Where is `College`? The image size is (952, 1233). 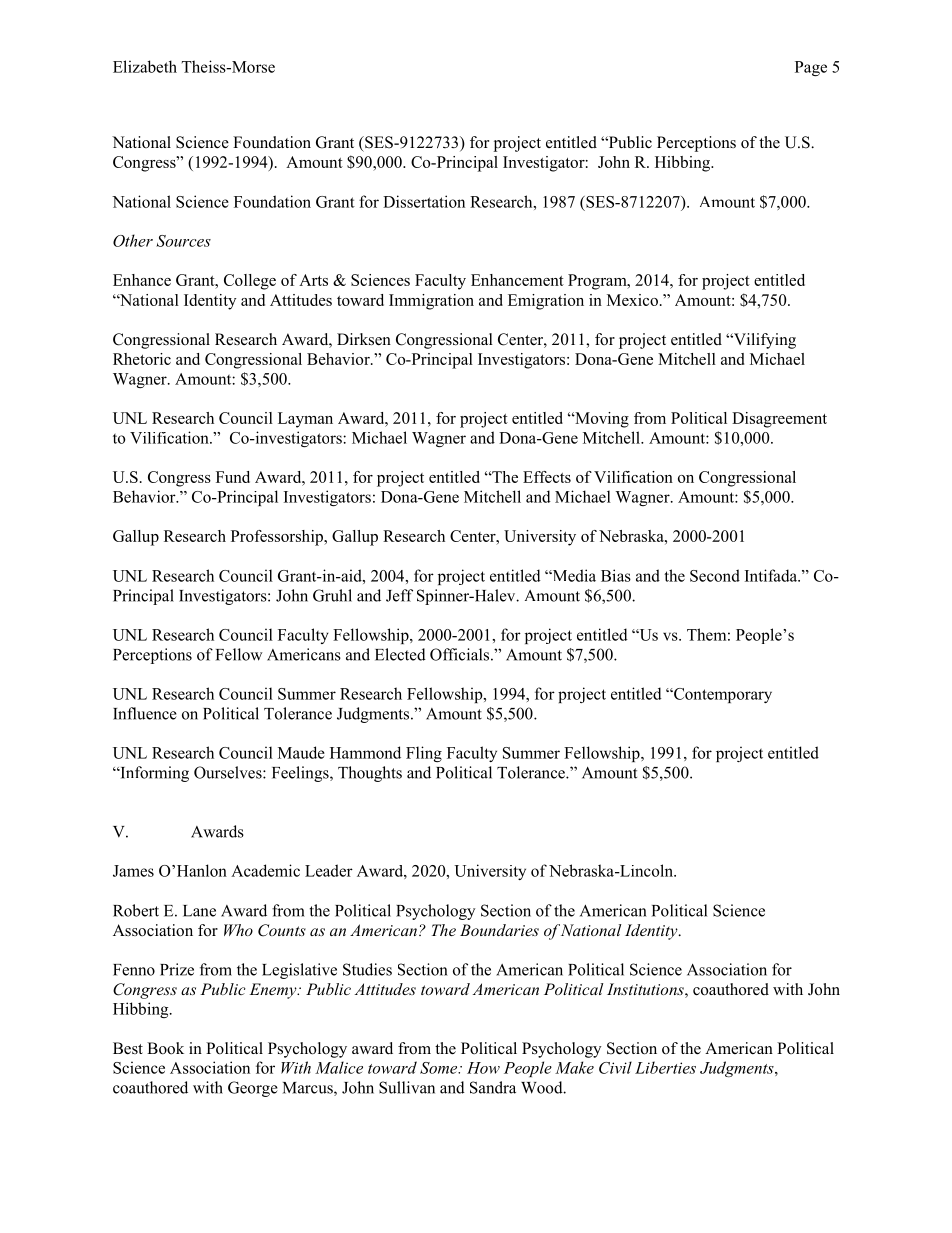
College is located at coordinates (250, 282).
